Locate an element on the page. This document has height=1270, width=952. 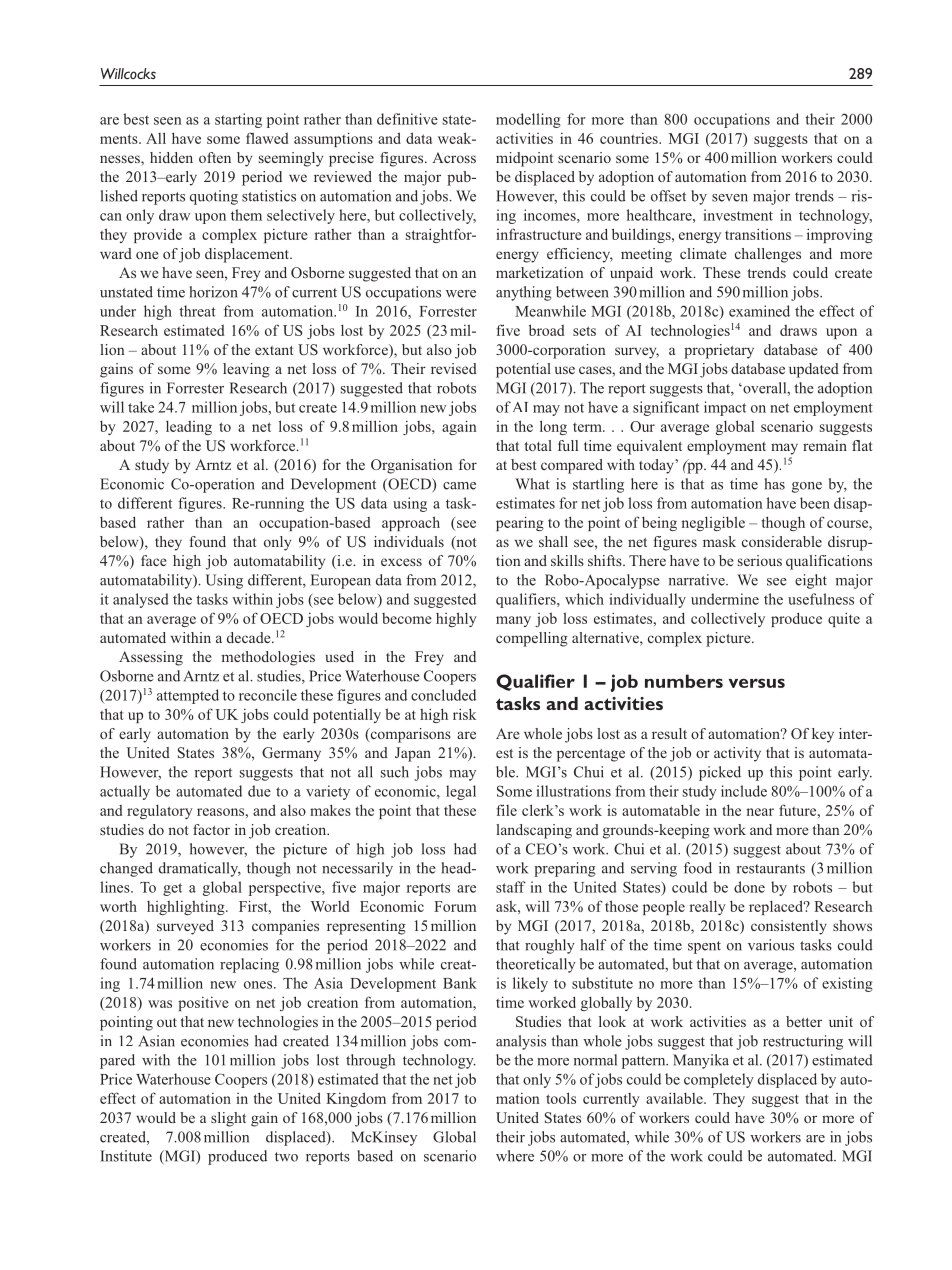
Assessing is located at coordinates (151, 658).
